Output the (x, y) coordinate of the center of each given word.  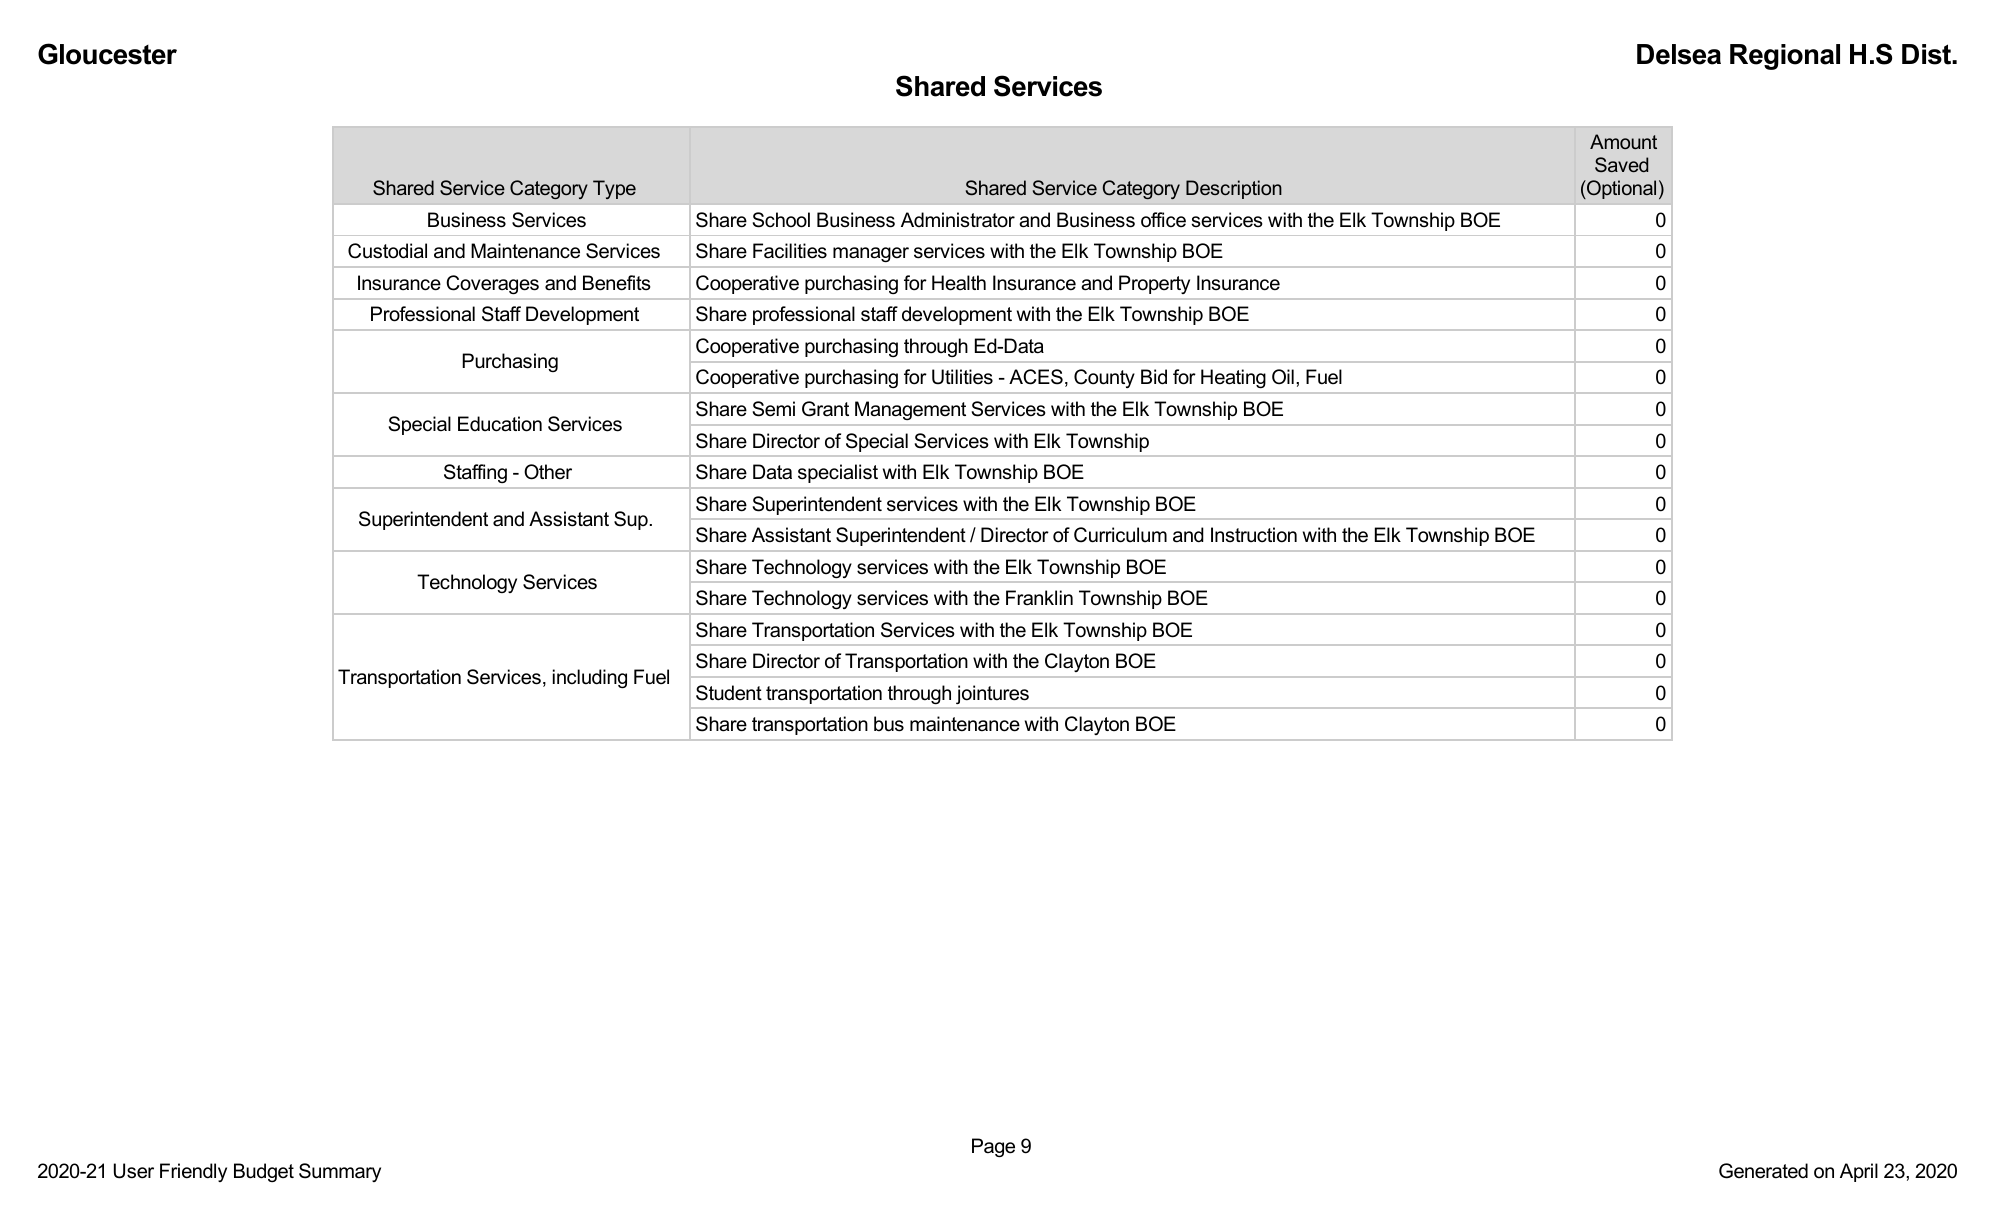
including (590, 678)
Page (993, 1147)
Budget (264, 1172)
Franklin (1039, 598)
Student (729, 693)
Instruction (1254, 535)
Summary (340, 1172)
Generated (1763, 1171)
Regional (1785, 57)
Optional (1620, 189)
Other (548, 472)
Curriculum (1120, 535)
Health (959, 283)
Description (1234, 189)
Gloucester (107, 54)
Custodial (387, 251)
